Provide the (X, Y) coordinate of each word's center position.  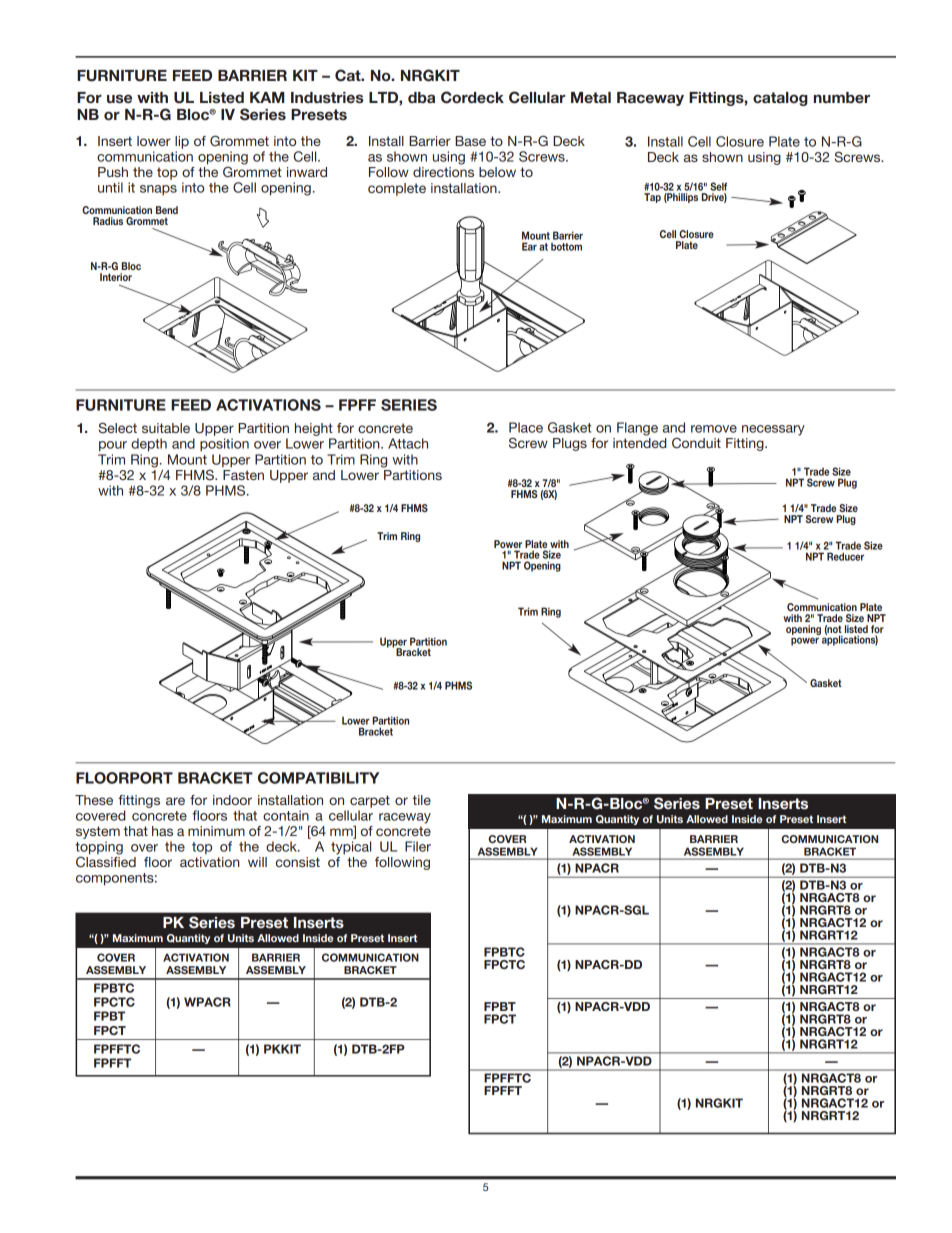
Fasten (243, 473)
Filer (418, 846)
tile (422, 800)
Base (470, 141)
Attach (408, 443)
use (119, 98)
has (162, 831)
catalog (780, 99)
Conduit (696, 443)
